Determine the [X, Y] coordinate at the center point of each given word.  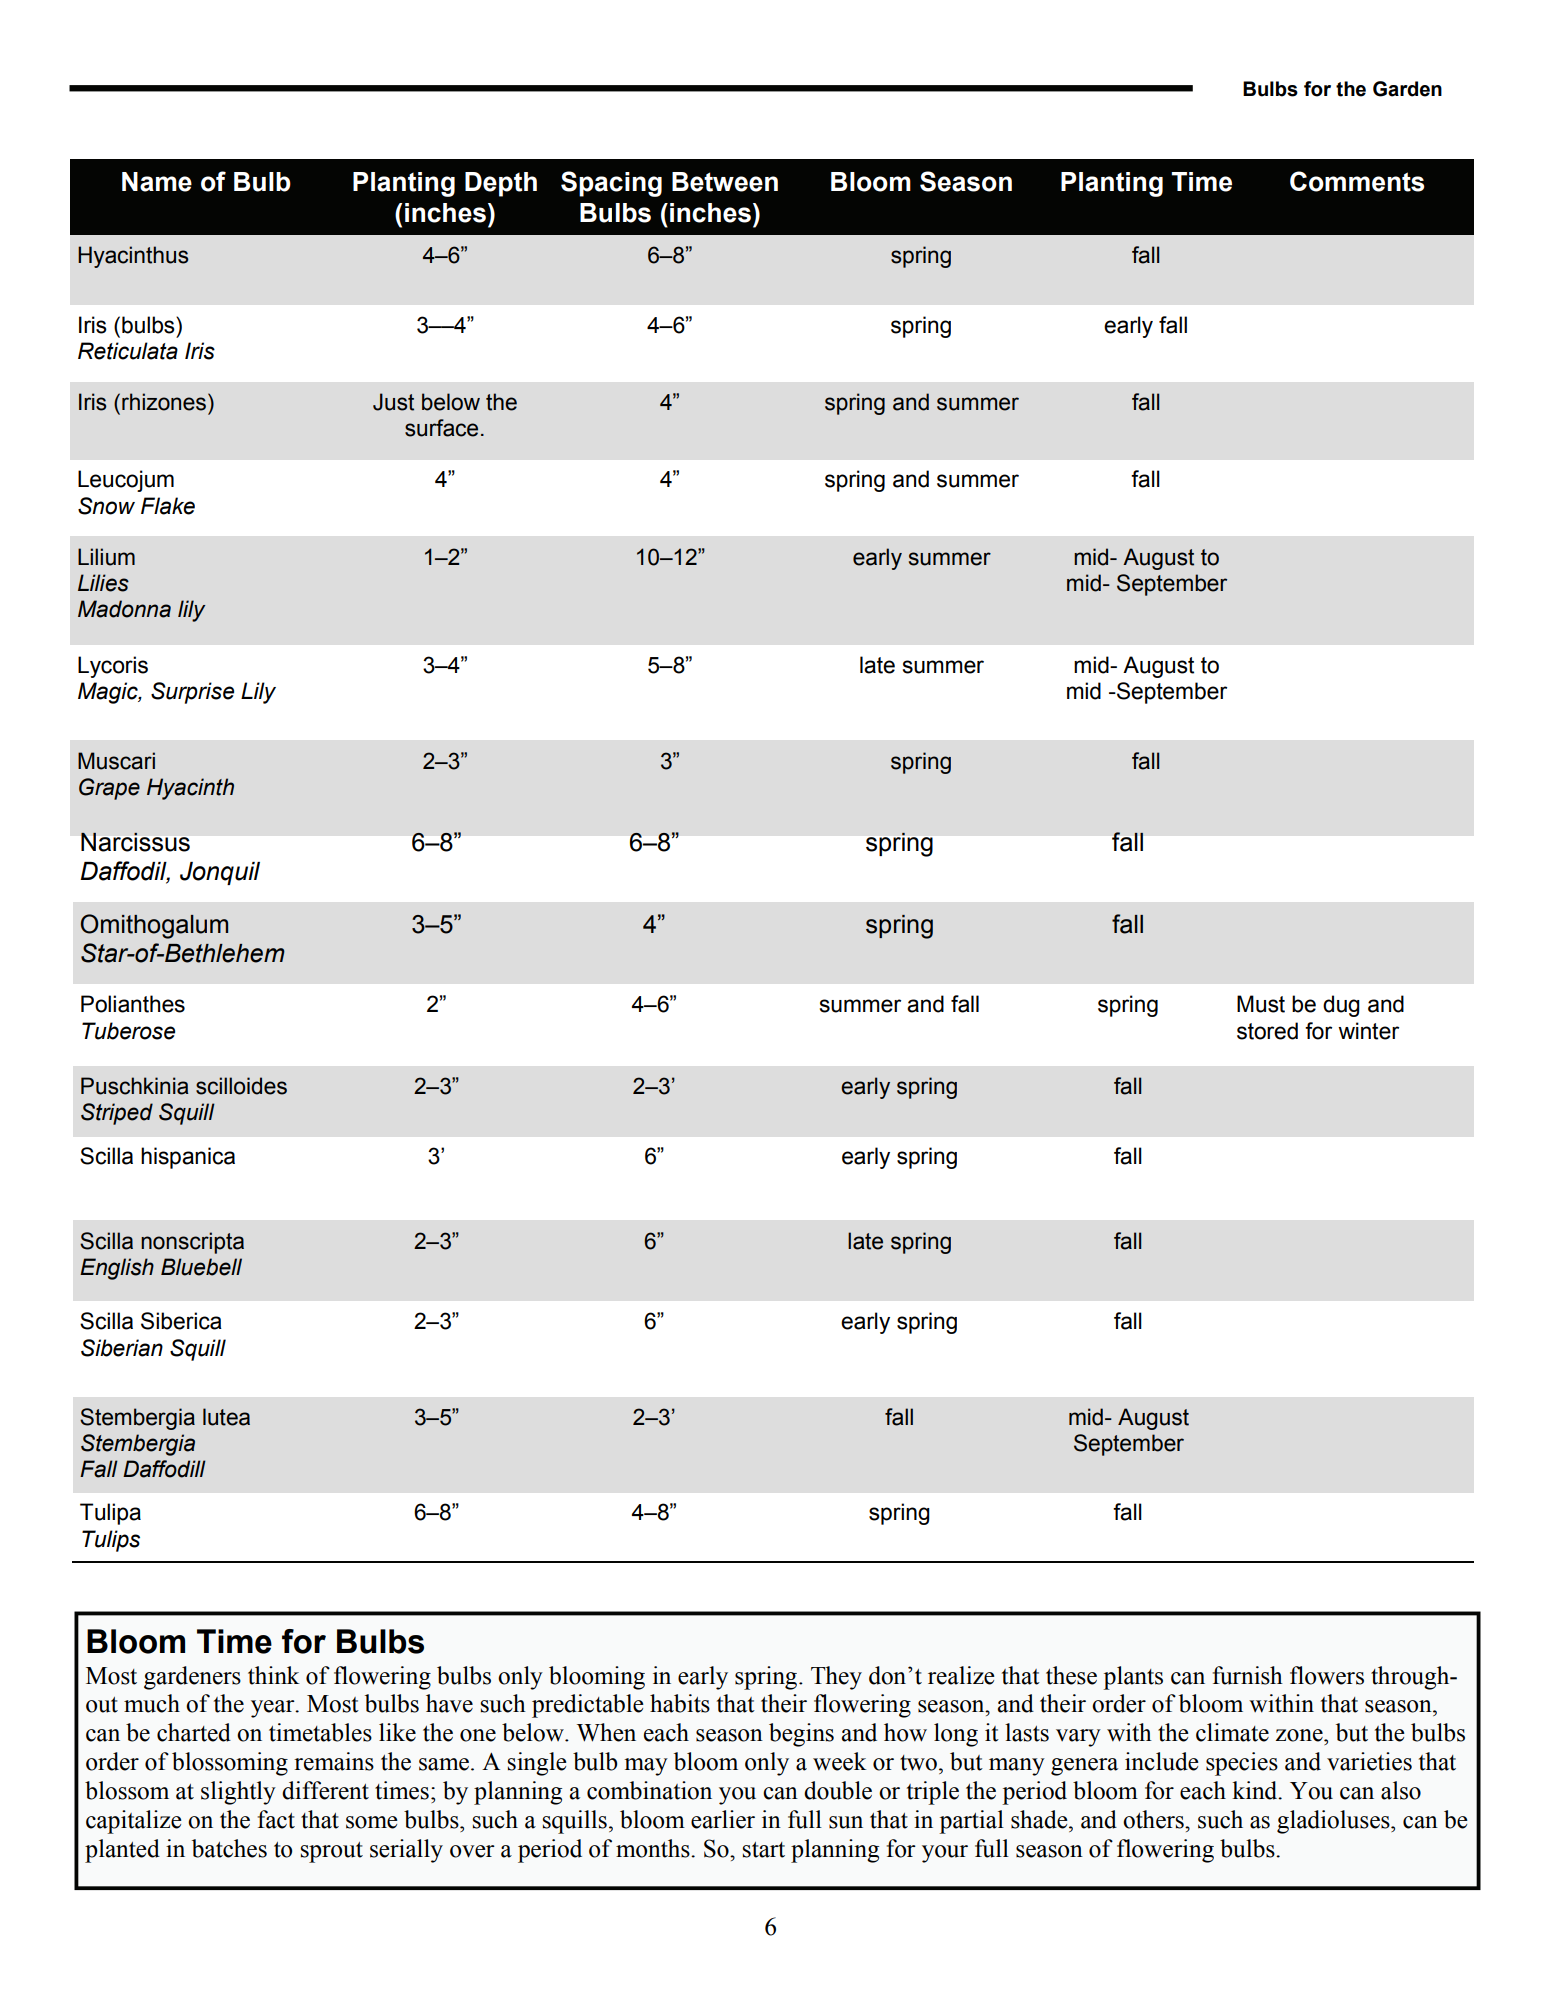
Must [1261, 1004]
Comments [1357, 181]
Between [725, 182]
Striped [117, 1114]
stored [1267, 1031]
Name [157, 182]
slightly [238, 1793]
